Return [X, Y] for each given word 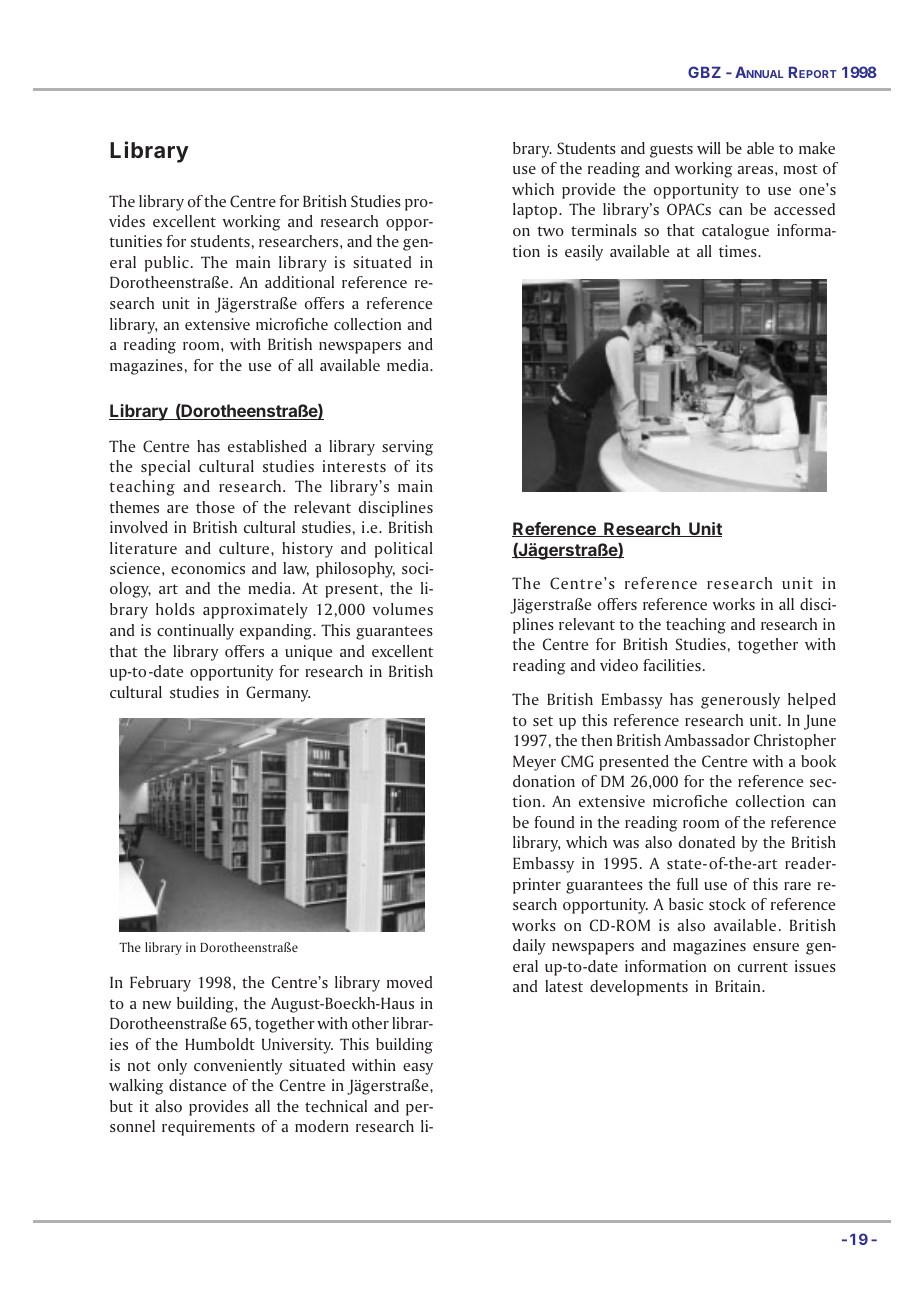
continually [195, 632]
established [267, 446]
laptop [536, 211]
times [739, 251]
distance [197, 1085]
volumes [403, 609]
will [709, 148]
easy [418, 1069]
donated [707, 842]
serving [407, 448]
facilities [672, 665]
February [160, 984]
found [554, 822]
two [550, 231]
